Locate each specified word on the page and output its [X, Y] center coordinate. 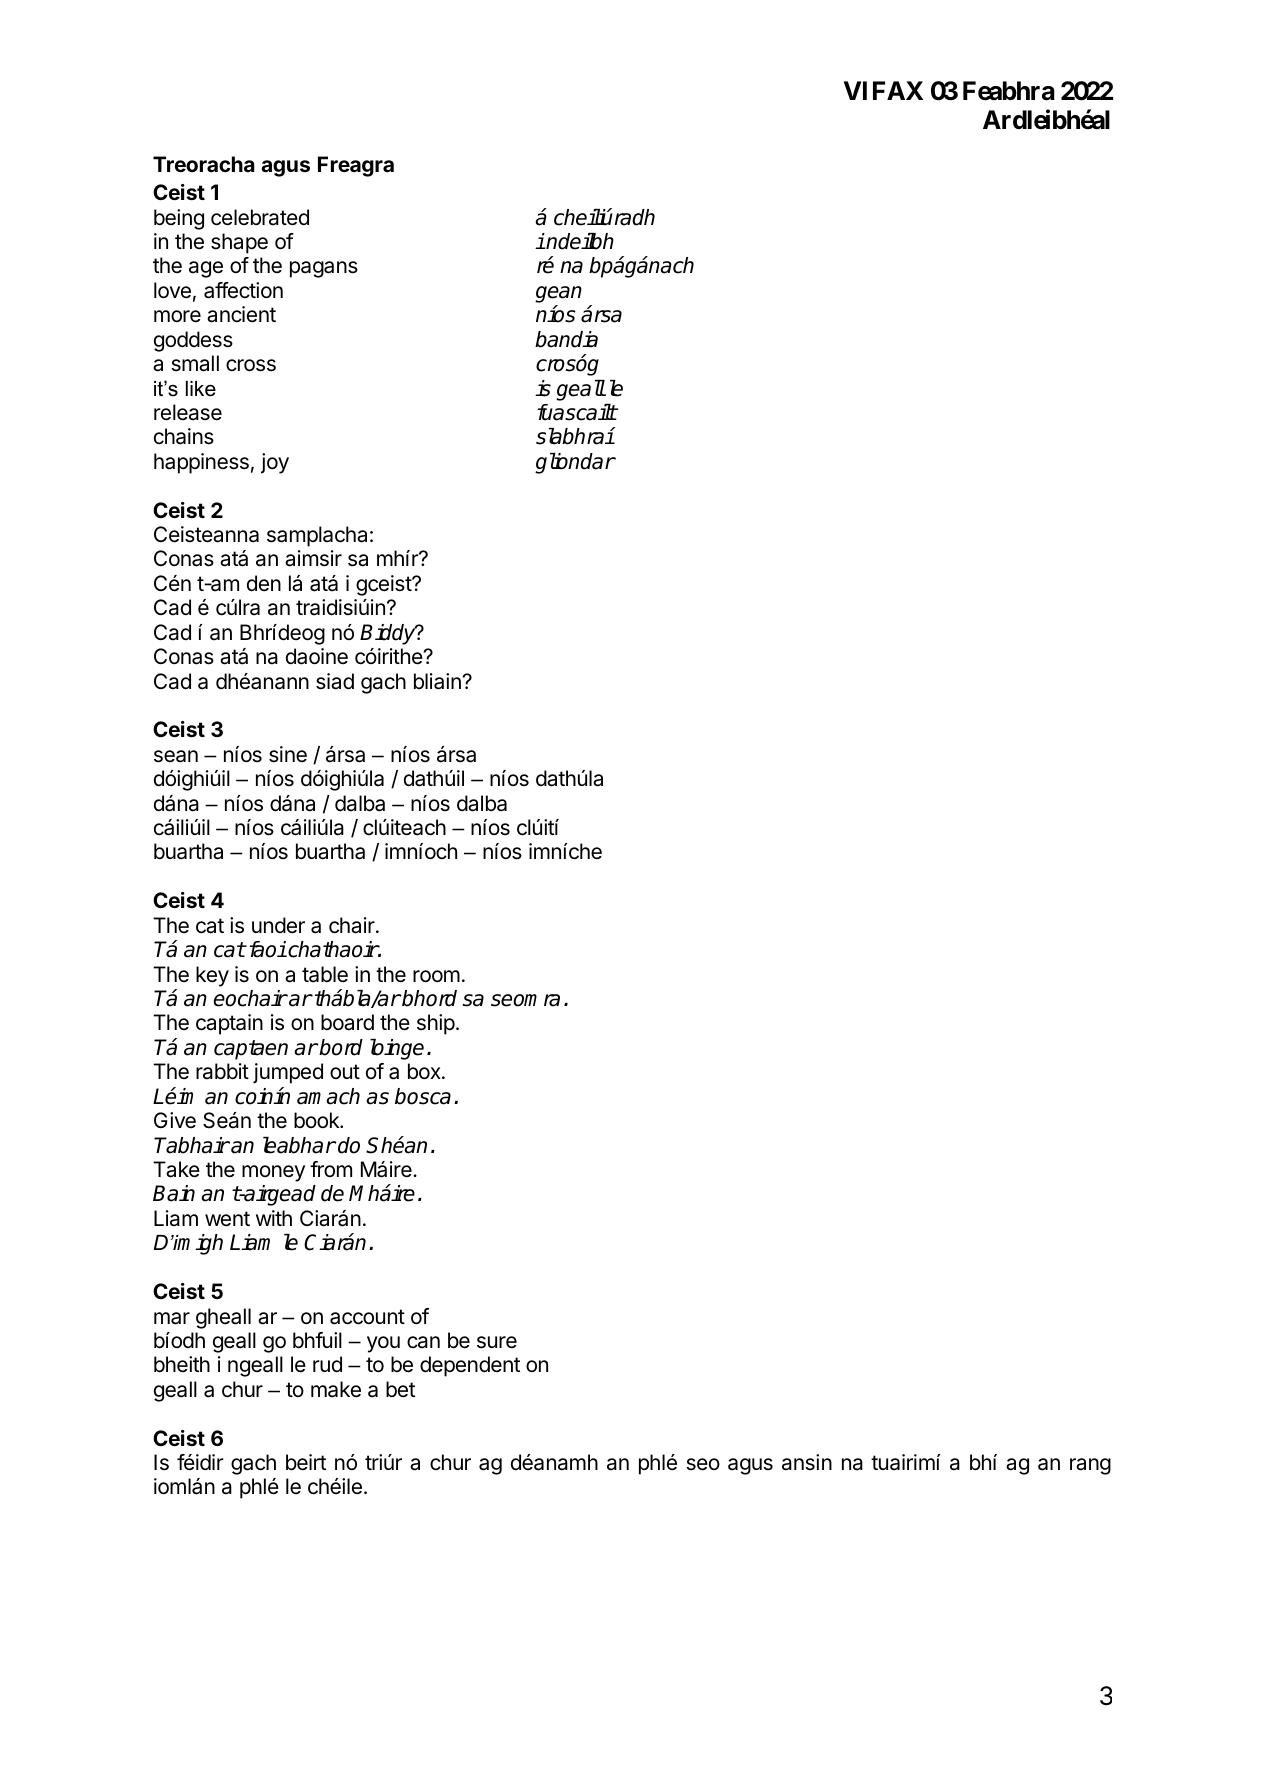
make [336, 1389]
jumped [288, 1073]
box [425, 1071]
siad [335, 681]
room [436, 976]
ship [436, 1024]
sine [288, 754]
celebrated [260, 217]
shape [239, 243]
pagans [324, 269]
